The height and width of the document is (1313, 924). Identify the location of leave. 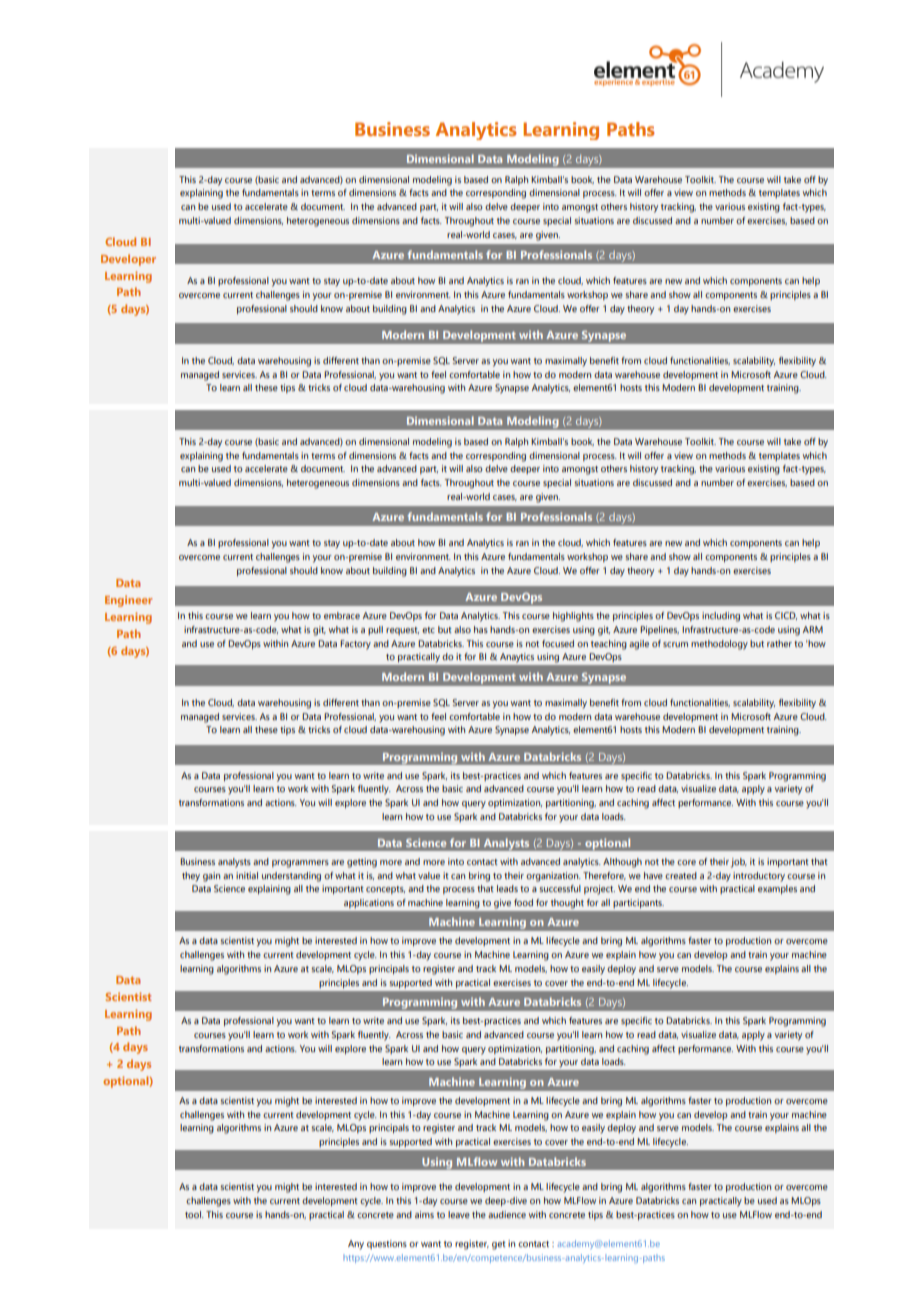
(459, 1214).
